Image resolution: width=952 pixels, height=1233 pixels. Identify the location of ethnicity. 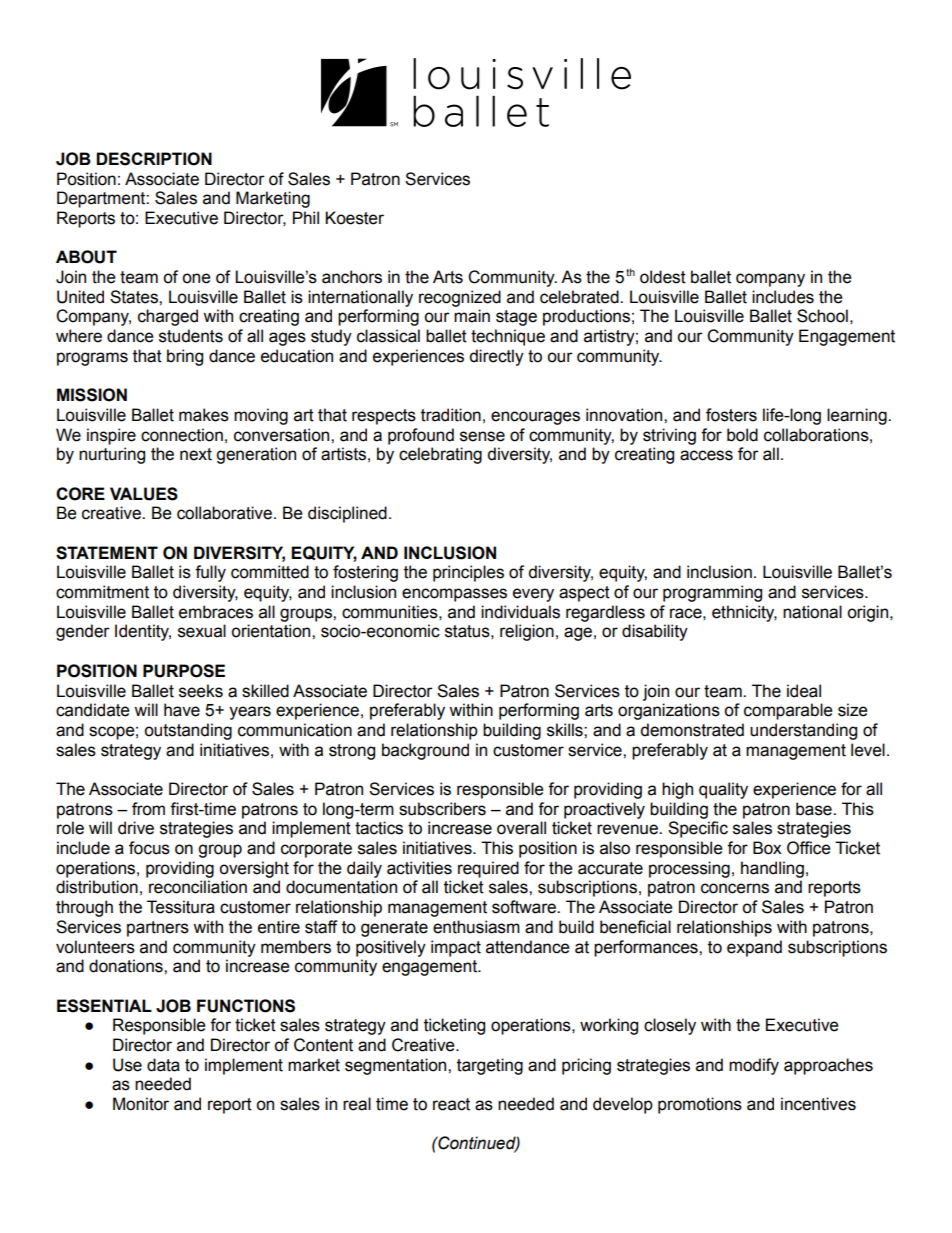
(744, 613).
